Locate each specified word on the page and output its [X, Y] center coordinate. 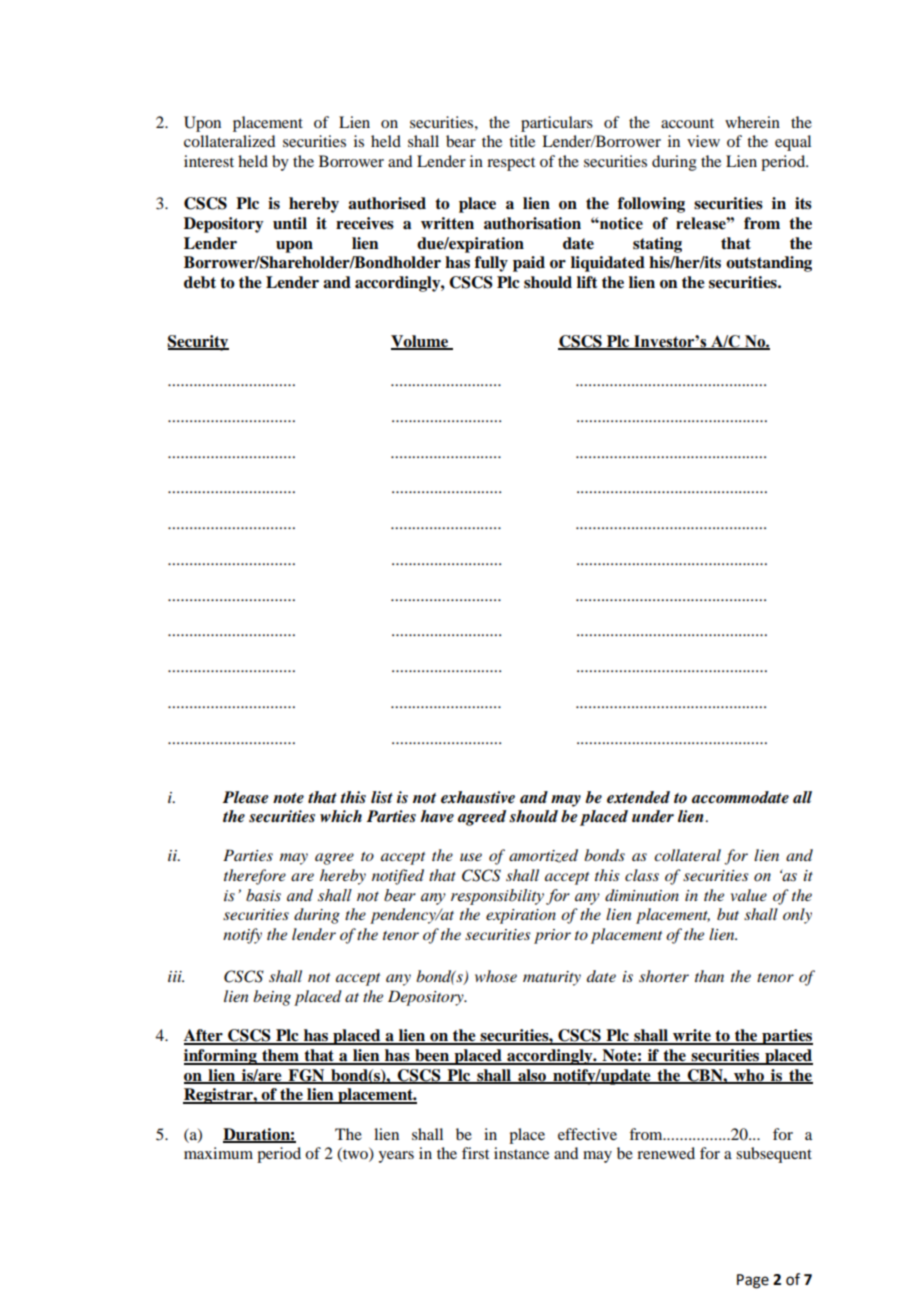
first [475, 1153]
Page [753, 1281]
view [703, 141]
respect [511, 164]
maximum [218, 1153]
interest [209, 161]
